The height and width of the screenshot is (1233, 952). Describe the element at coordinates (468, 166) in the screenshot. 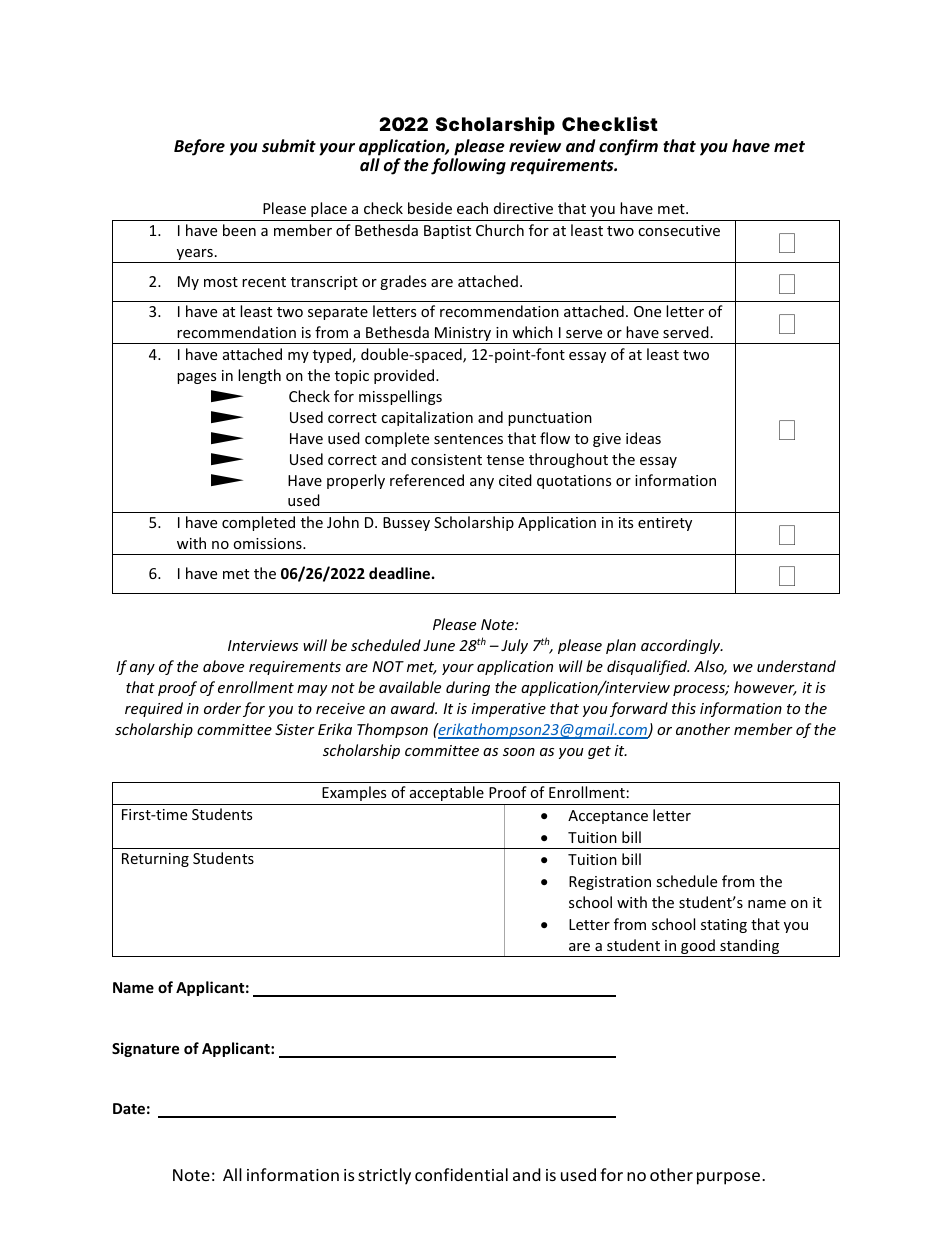

I see `following` at that location.
